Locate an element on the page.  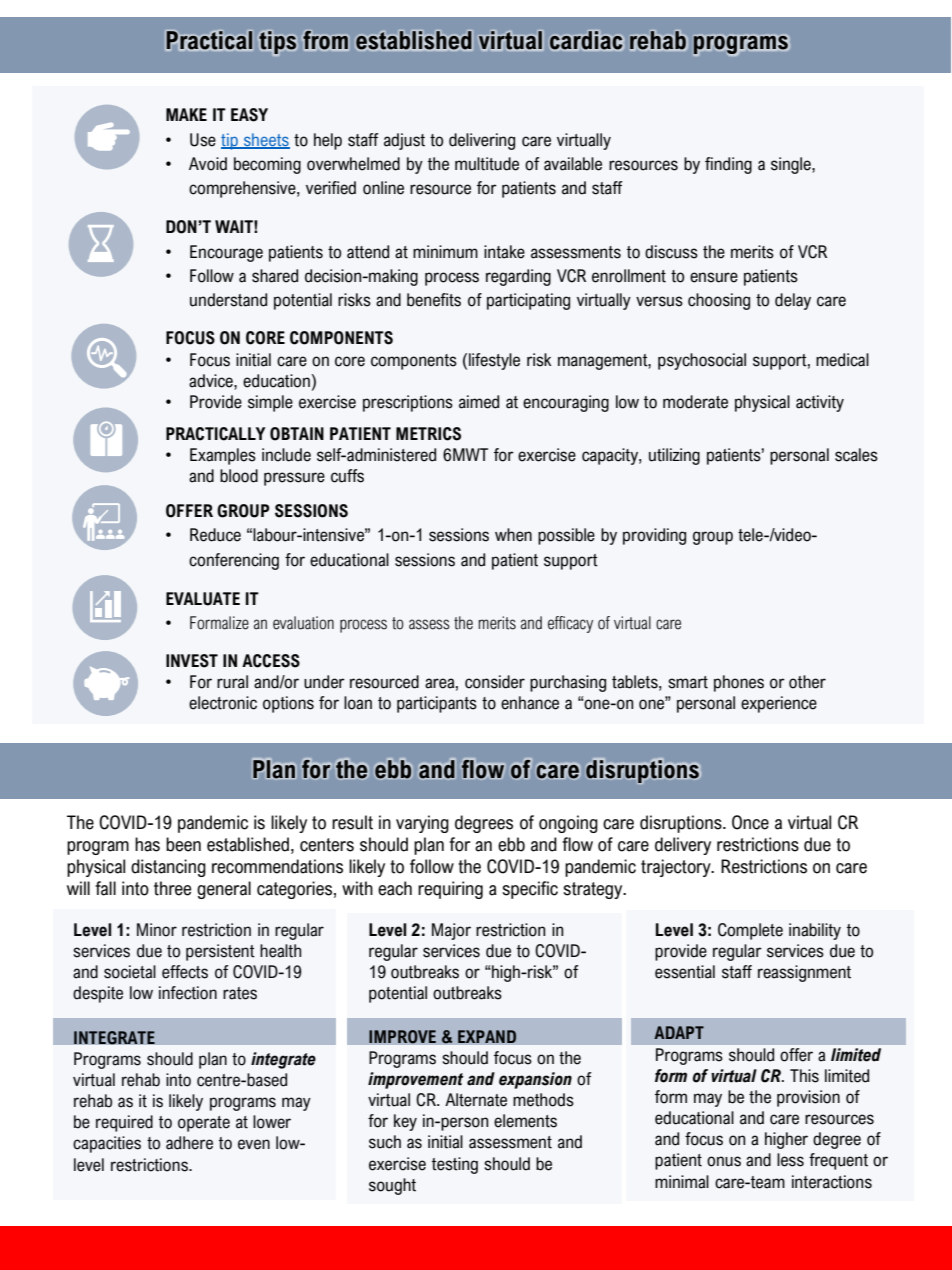
adhere is located at coordinates (189, 1143).
